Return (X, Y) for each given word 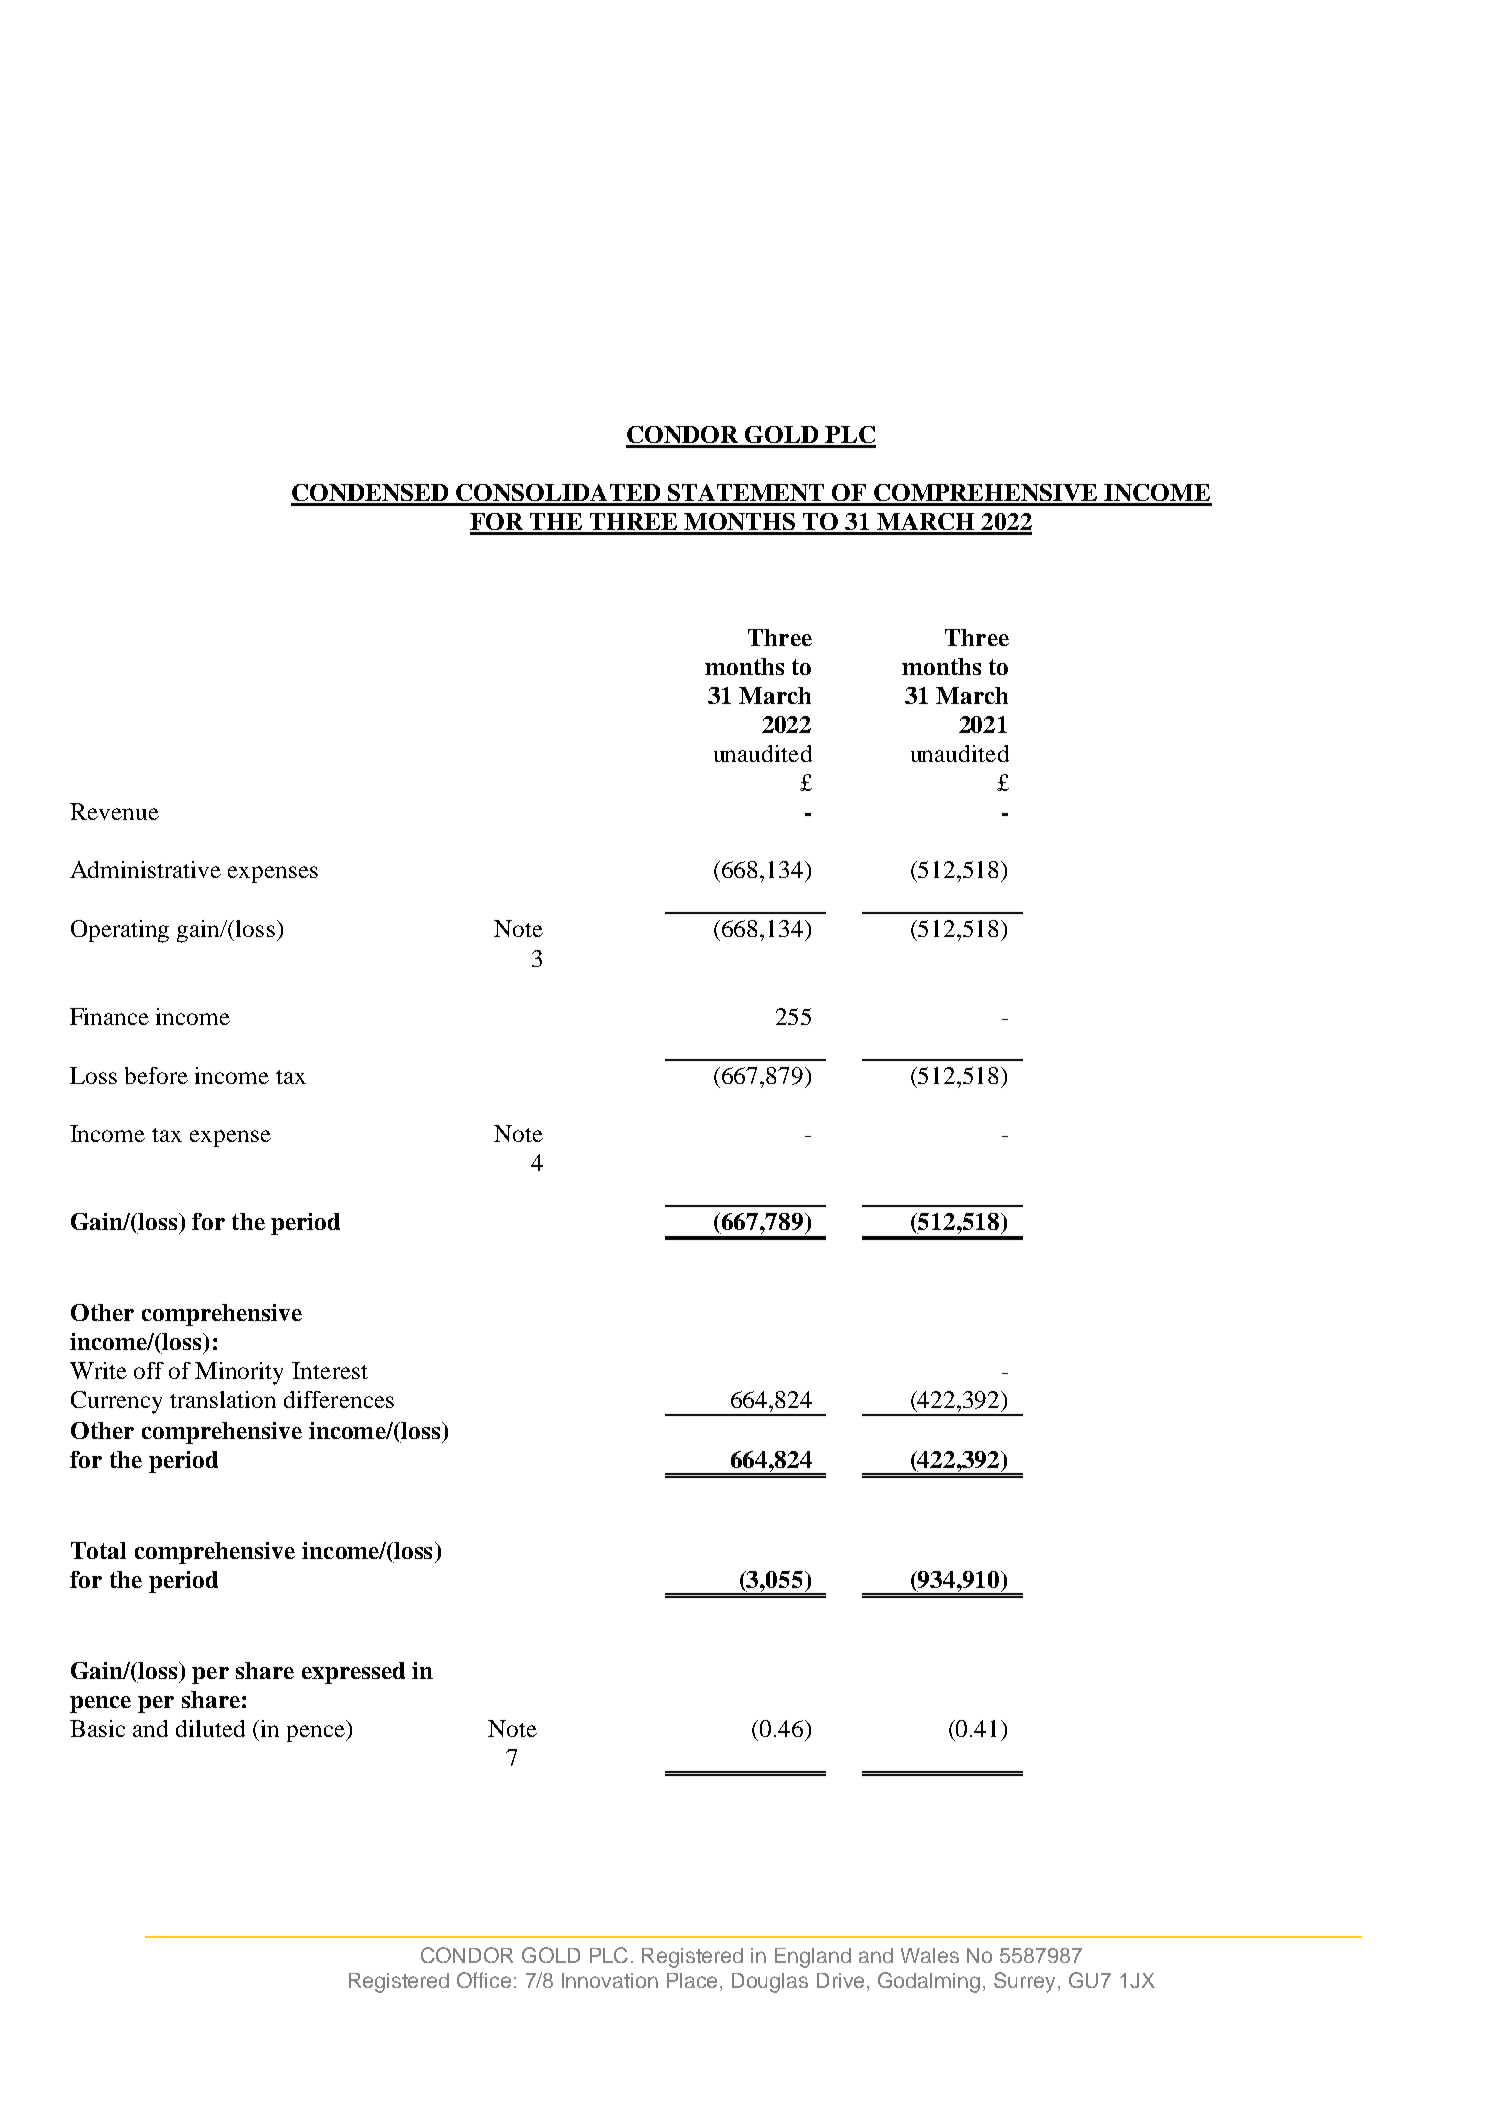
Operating (120, 931)
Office (484, 1980)
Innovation (610, 1980)
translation (223, 1399)
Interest (330, 1370)
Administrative (145, 869)
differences (339, 1399)
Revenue (114, 811)
